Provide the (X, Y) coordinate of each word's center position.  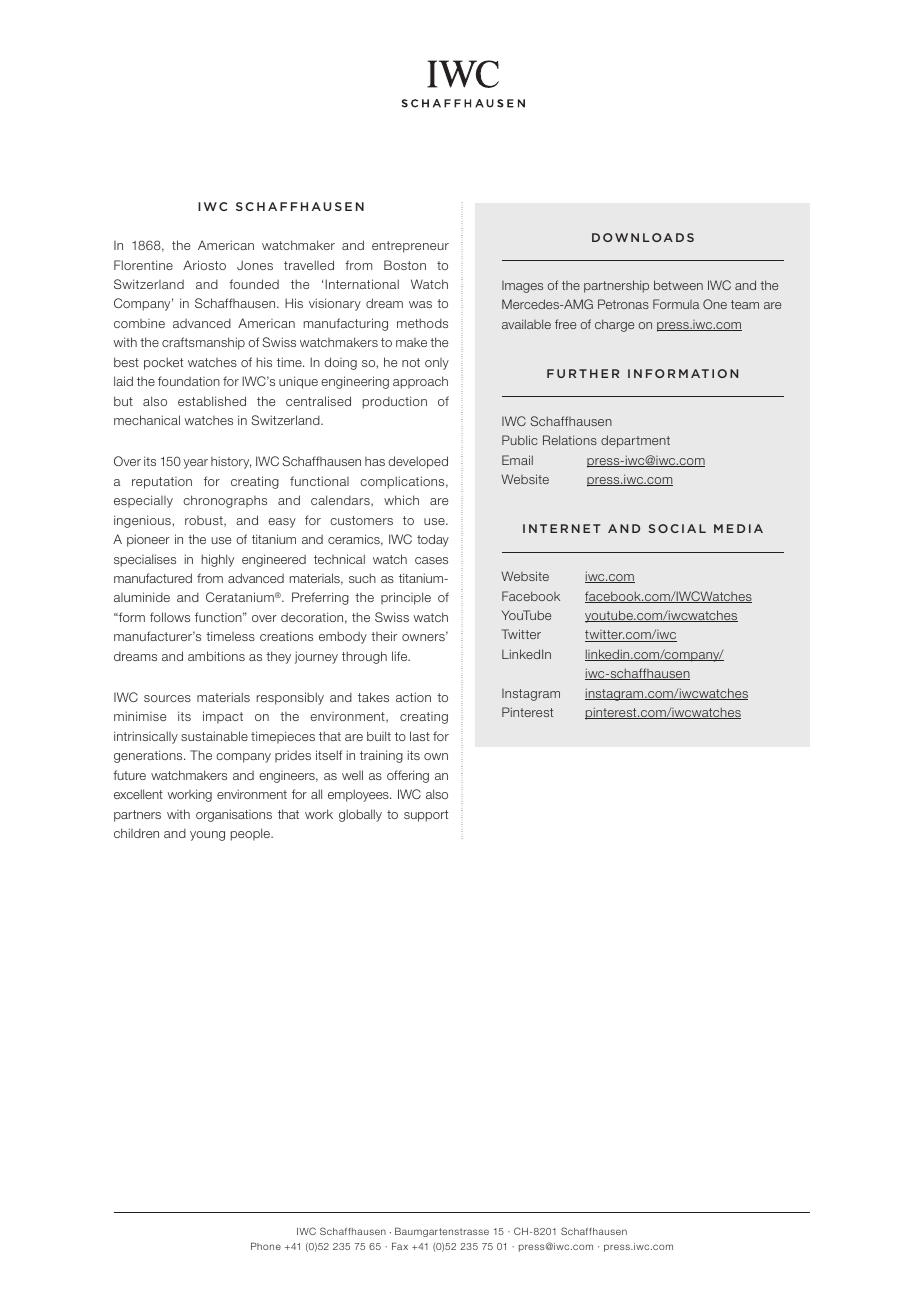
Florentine (143, 265)
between (678, 285)
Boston (405, 265)
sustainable (214, 736)
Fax (400, 1246)
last (420, 736)
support (426, 816)
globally (360, 815)
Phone (266, 1246)
